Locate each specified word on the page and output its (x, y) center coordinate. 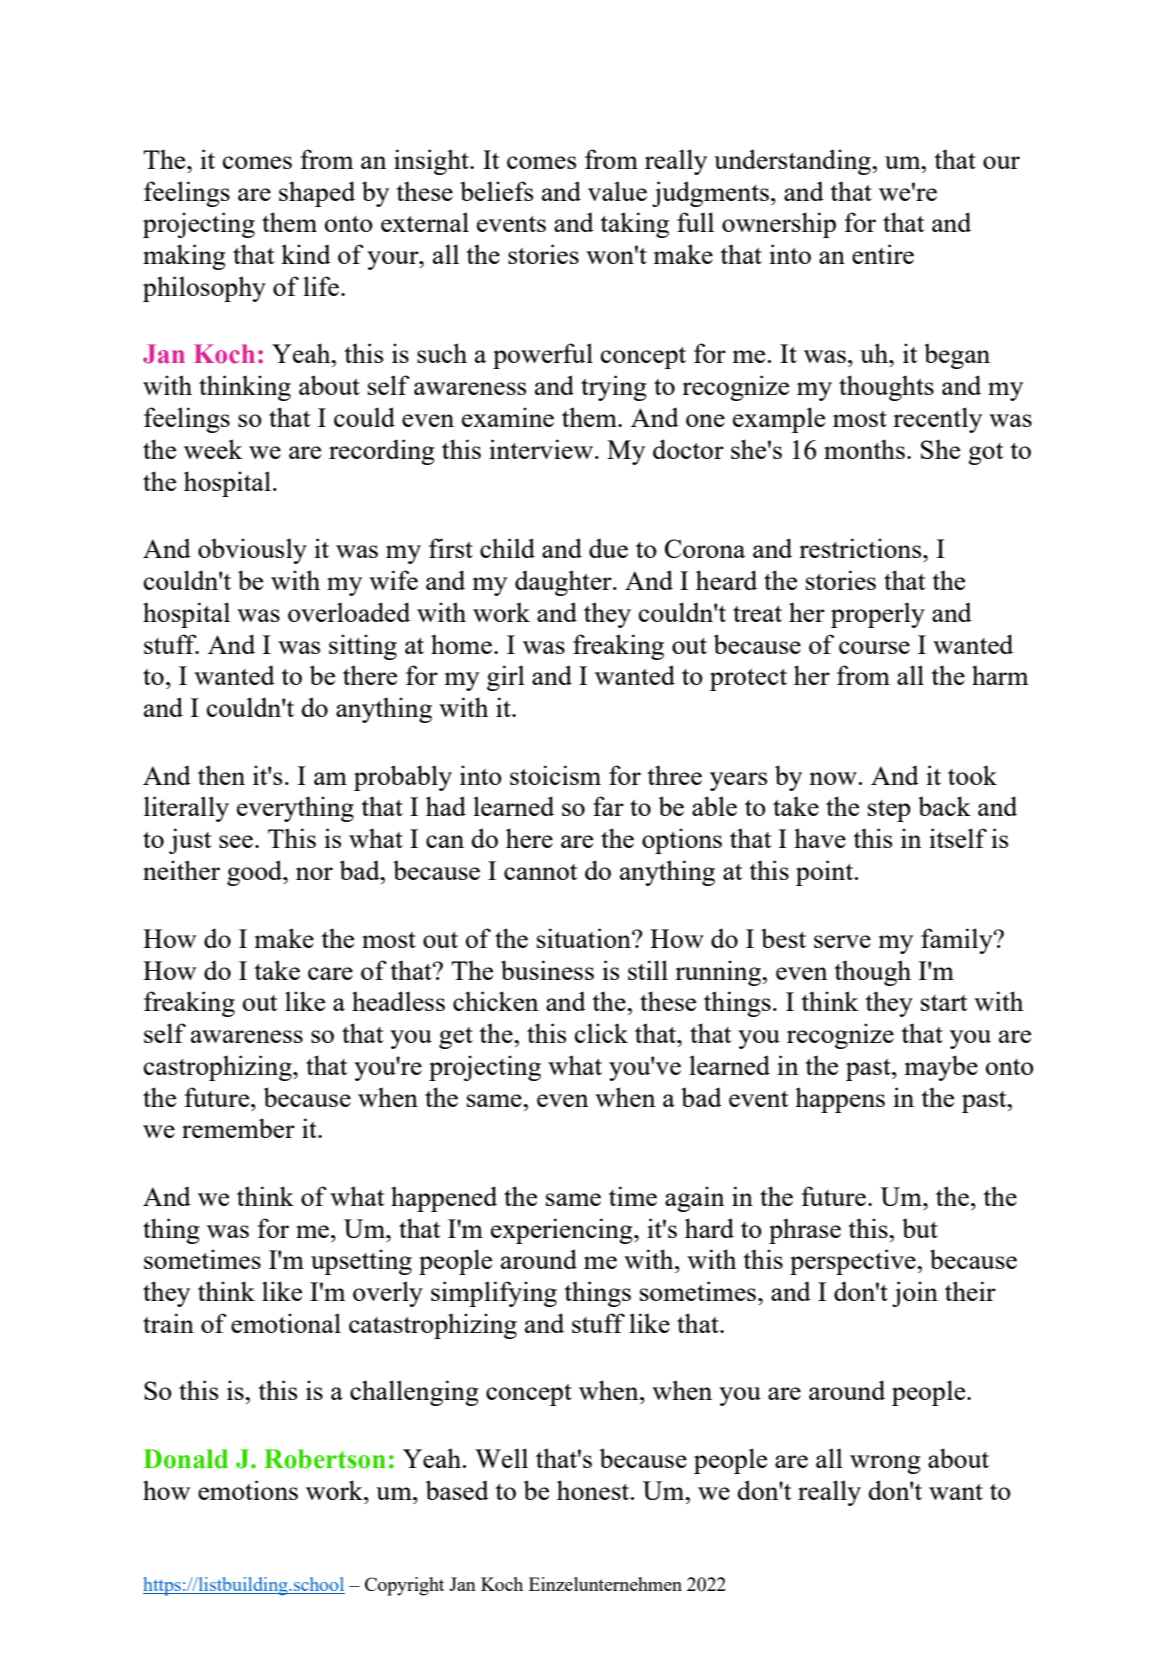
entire (883, 254)
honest (594, 1490)
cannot (541, 872)
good (256, 873)
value (617, 191)
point (826, 873)
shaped (317, 194)
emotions (248, 1490)
